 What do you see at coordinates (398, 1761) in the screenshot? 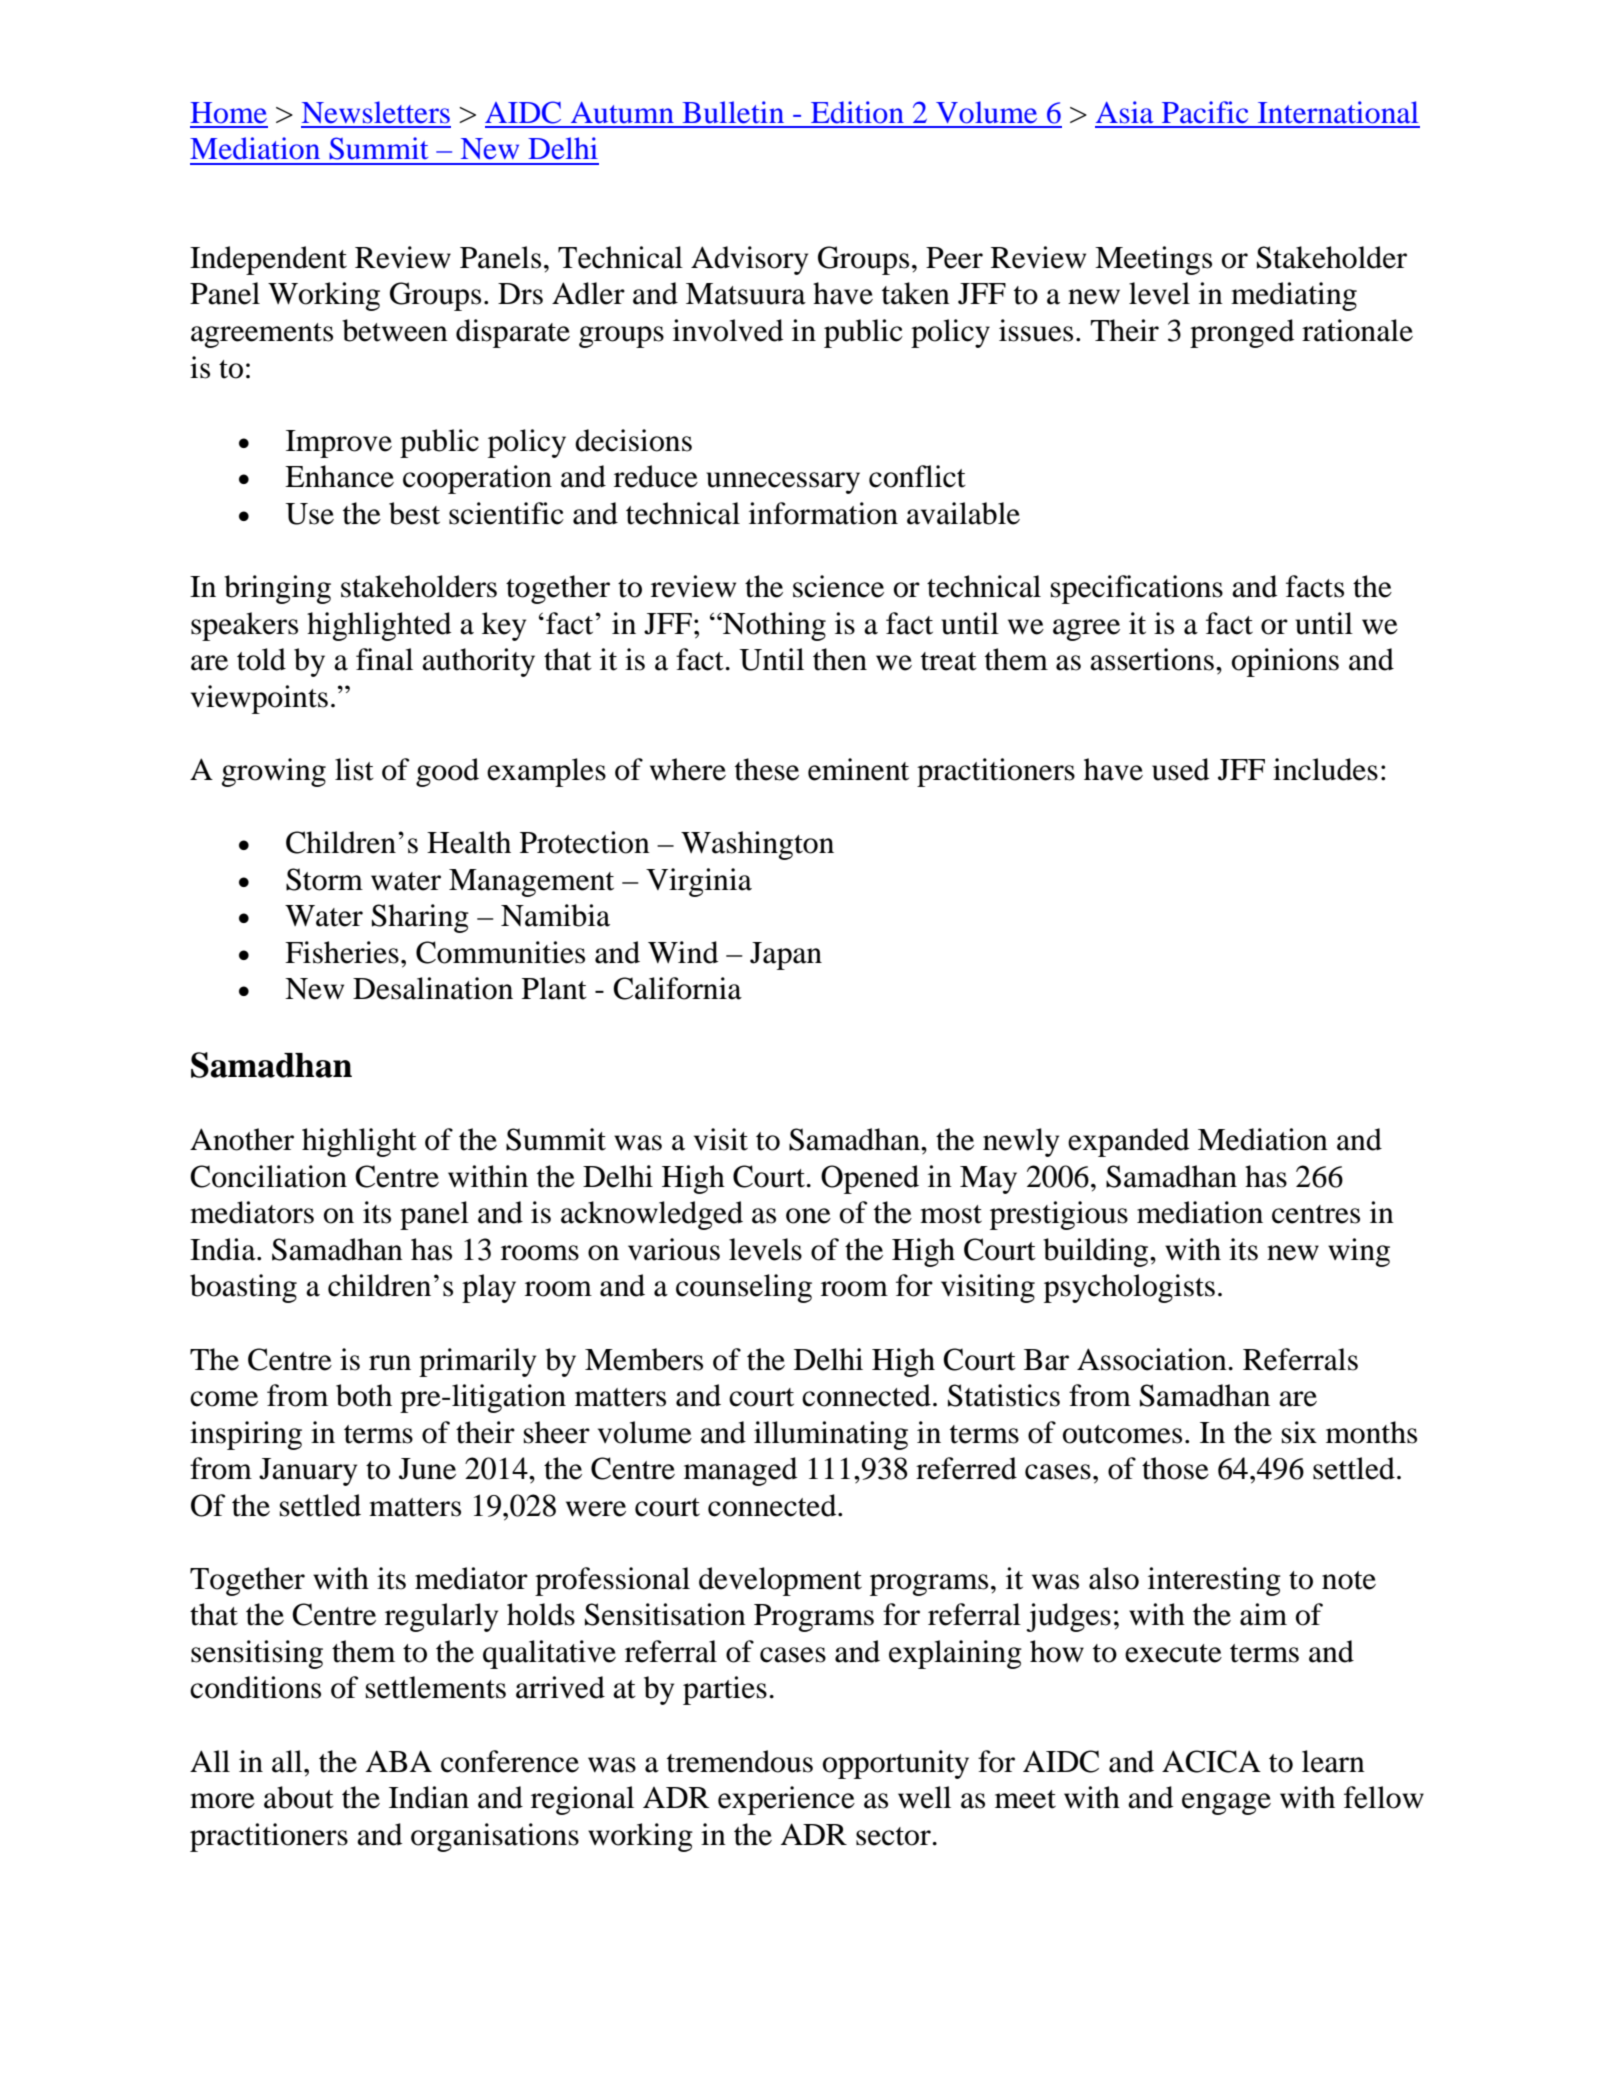
I see `ABA` at bounding box center [398, 1761].
